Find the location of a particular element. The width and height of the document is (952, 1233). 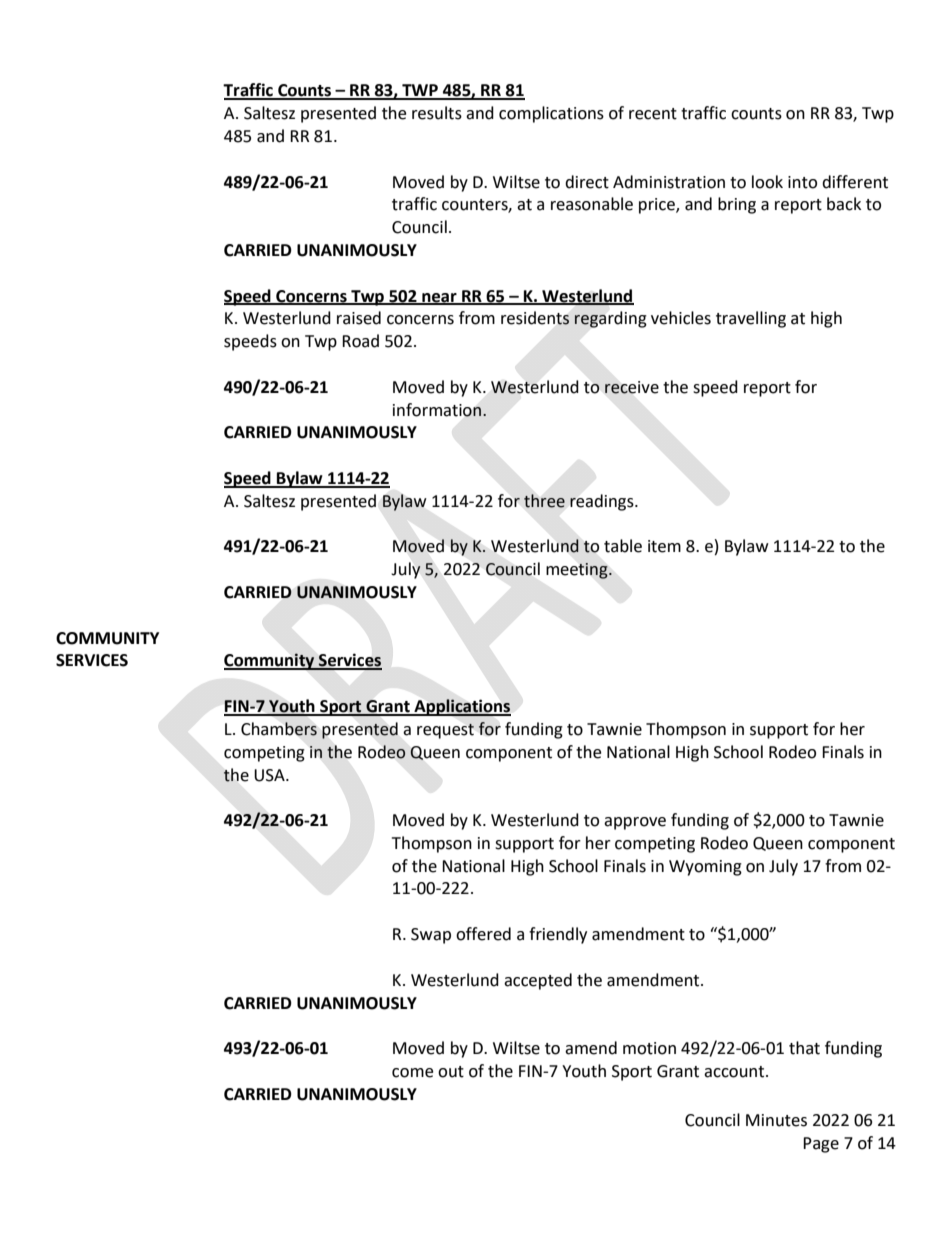

that is located at coordinates (804, 1048).
